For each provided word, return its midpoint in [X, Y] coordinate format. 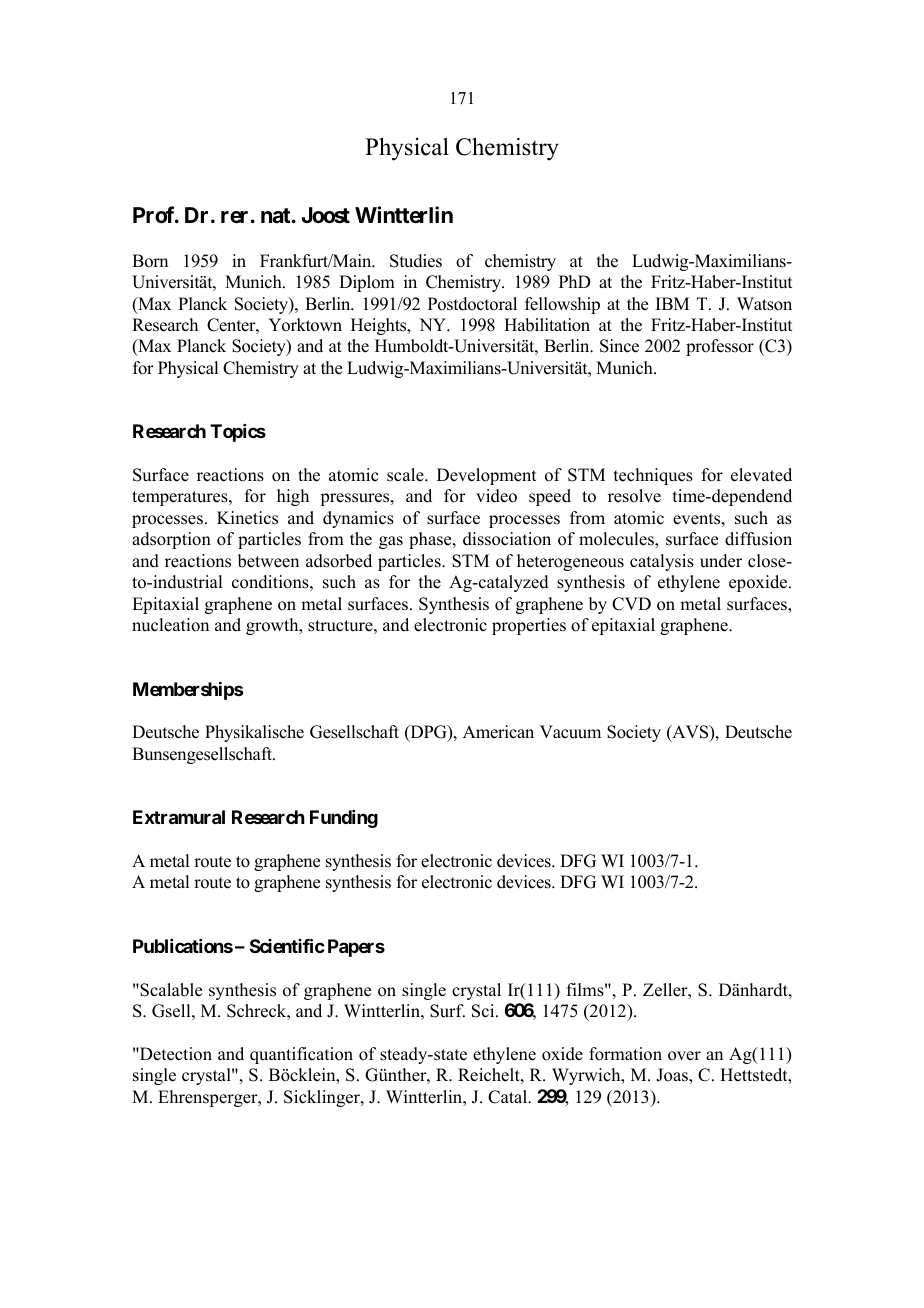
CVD [631, 604]
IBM [672, 303]
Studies [416, 261]
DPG [428, 733]
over [684, 1056]
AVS [690, 733]
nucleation [170, 625]
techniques [653, 476]
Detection [175, 1054]
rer [234, 217]
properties [529, 626]
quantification [301, 1055]
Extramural [179, 817]
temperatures [181, 498]
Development [486, 476]
